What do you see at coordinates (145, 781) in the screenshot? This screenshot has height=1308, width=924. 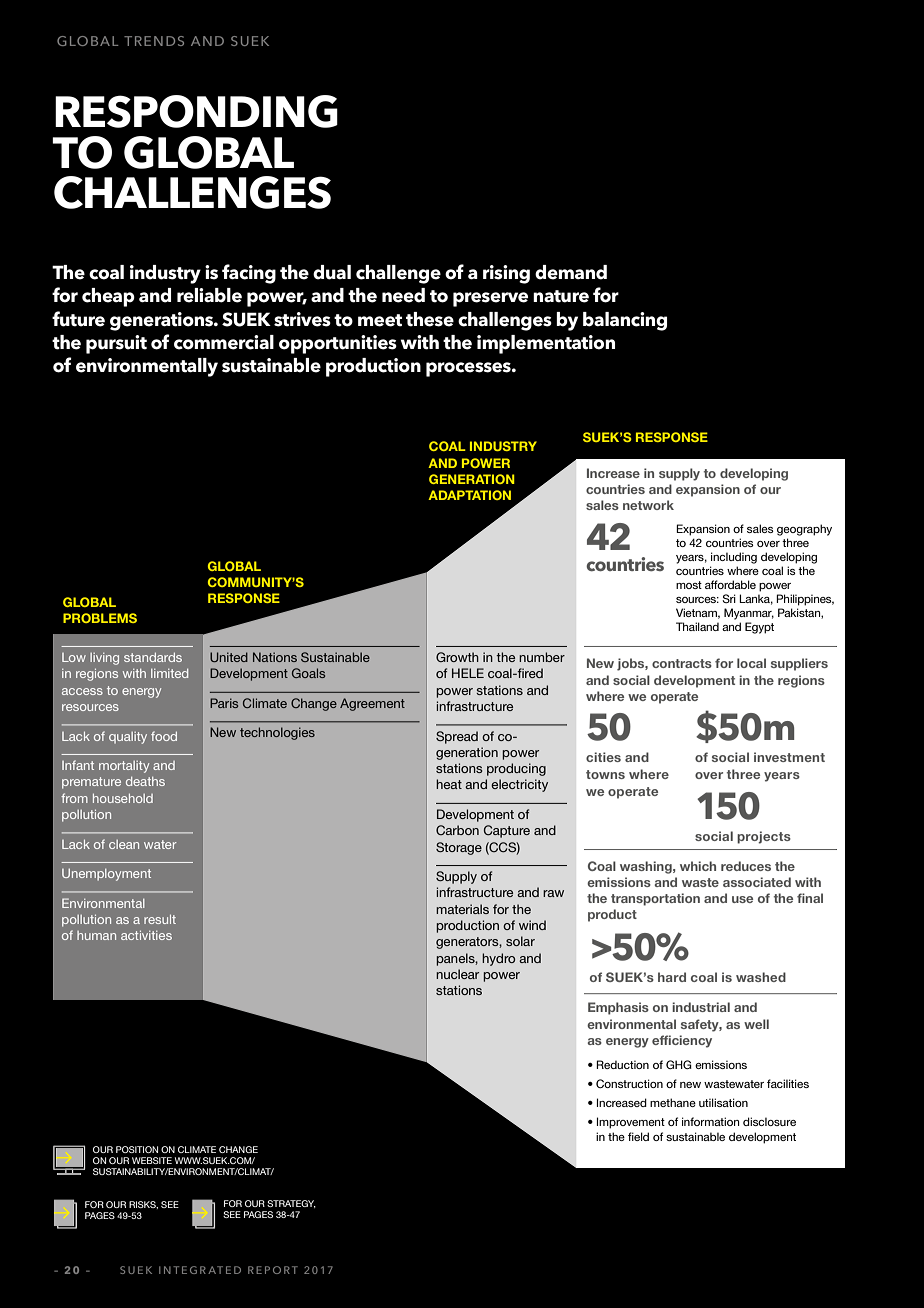 I see `deaths` at bounding box center [145, 781].
